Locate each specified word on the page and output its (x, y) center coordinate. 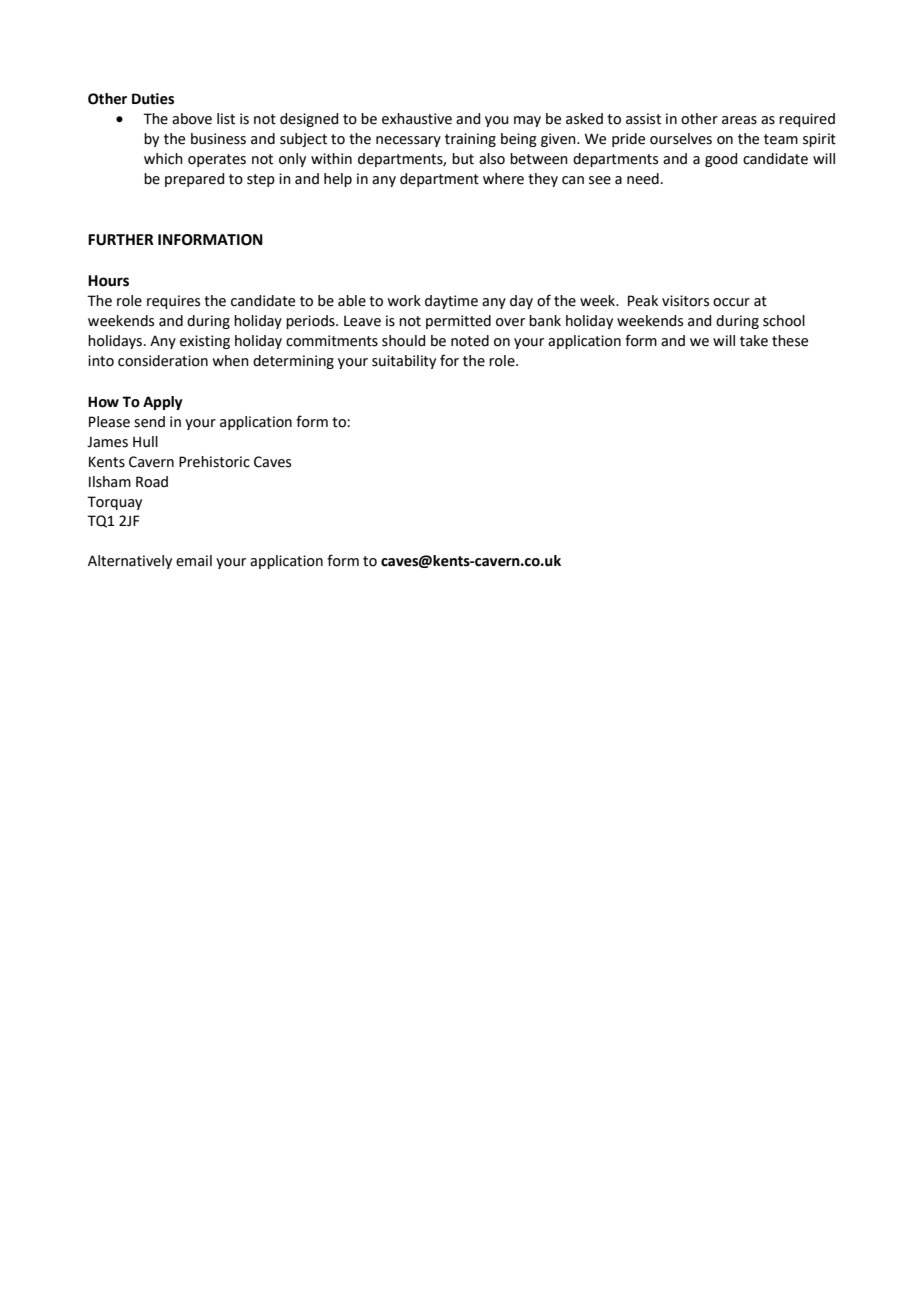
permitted (458, 322)
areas (739, 120)
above (192, 119)
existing (205, 342)
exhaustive (417, 119)
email (194, 561)
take (754, 341)
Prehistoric (214, 462)
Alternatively (130, 562)
